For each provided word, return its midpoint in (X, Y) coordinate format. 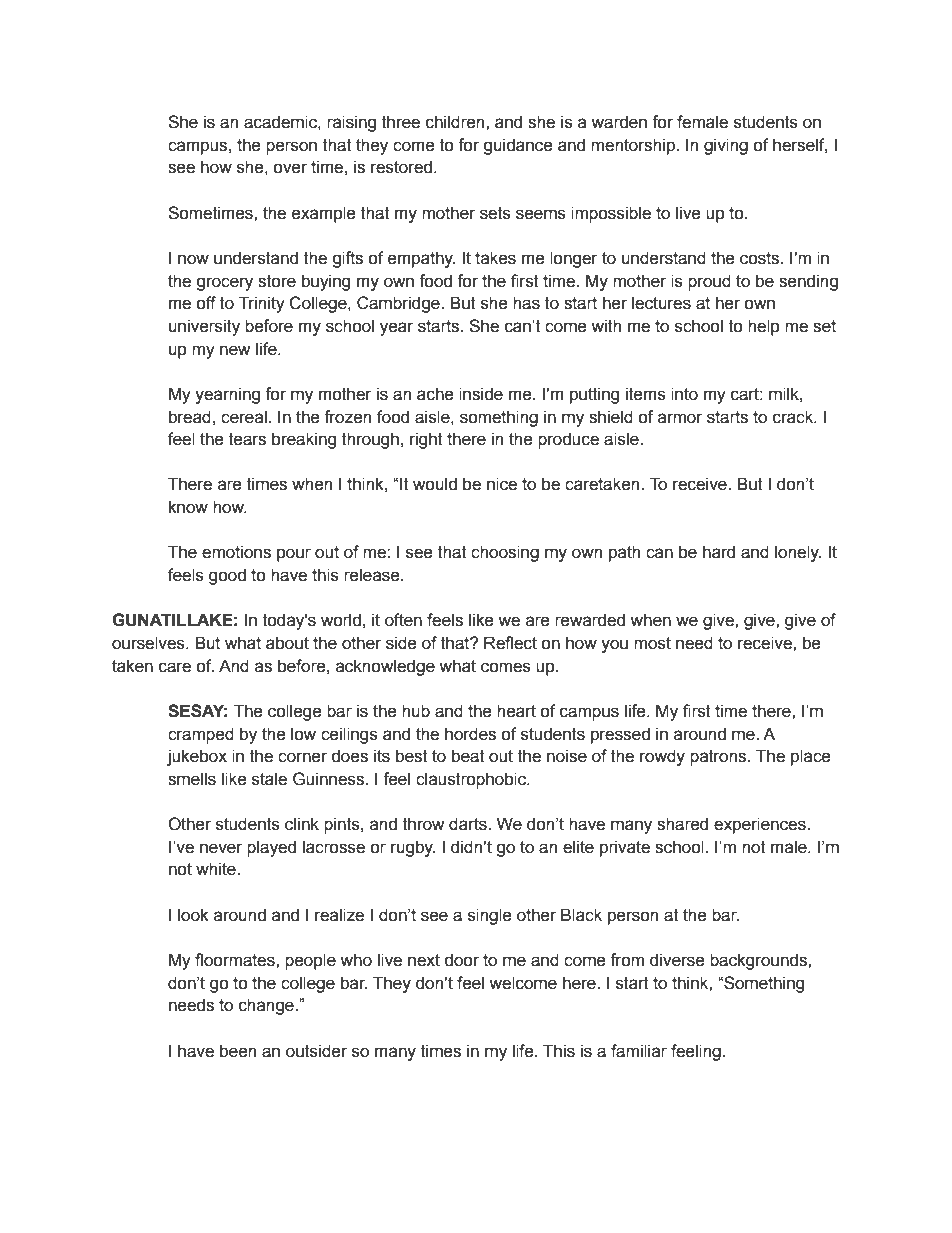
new (235, 350)
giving (726, 146)
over (290, 168)
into (684, 394)
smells (192, 779)
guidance (518, 146)
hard (719, 552)
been (238, 1051)
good (227, 576)
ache (435, 394)
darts (469, 824)
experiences (761, 825)
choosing (505, 553)
